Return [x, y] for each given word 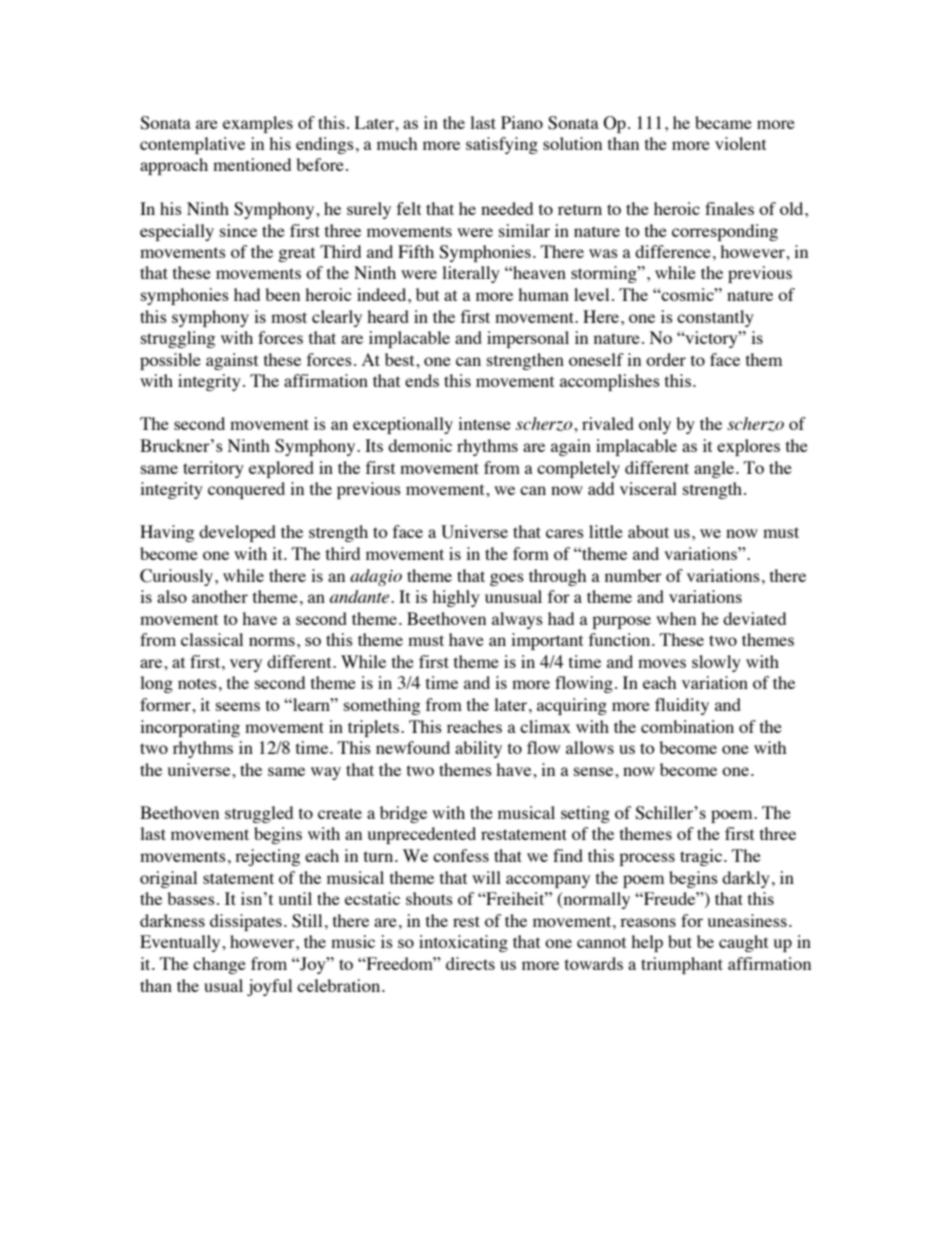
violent [740, 143]
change [219, 965]
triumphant [682, 965]
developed [237, 533]
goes [507, 579]
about [648, 531]
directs [470, 963]
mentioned [252, 164]
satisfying [502, 145]
